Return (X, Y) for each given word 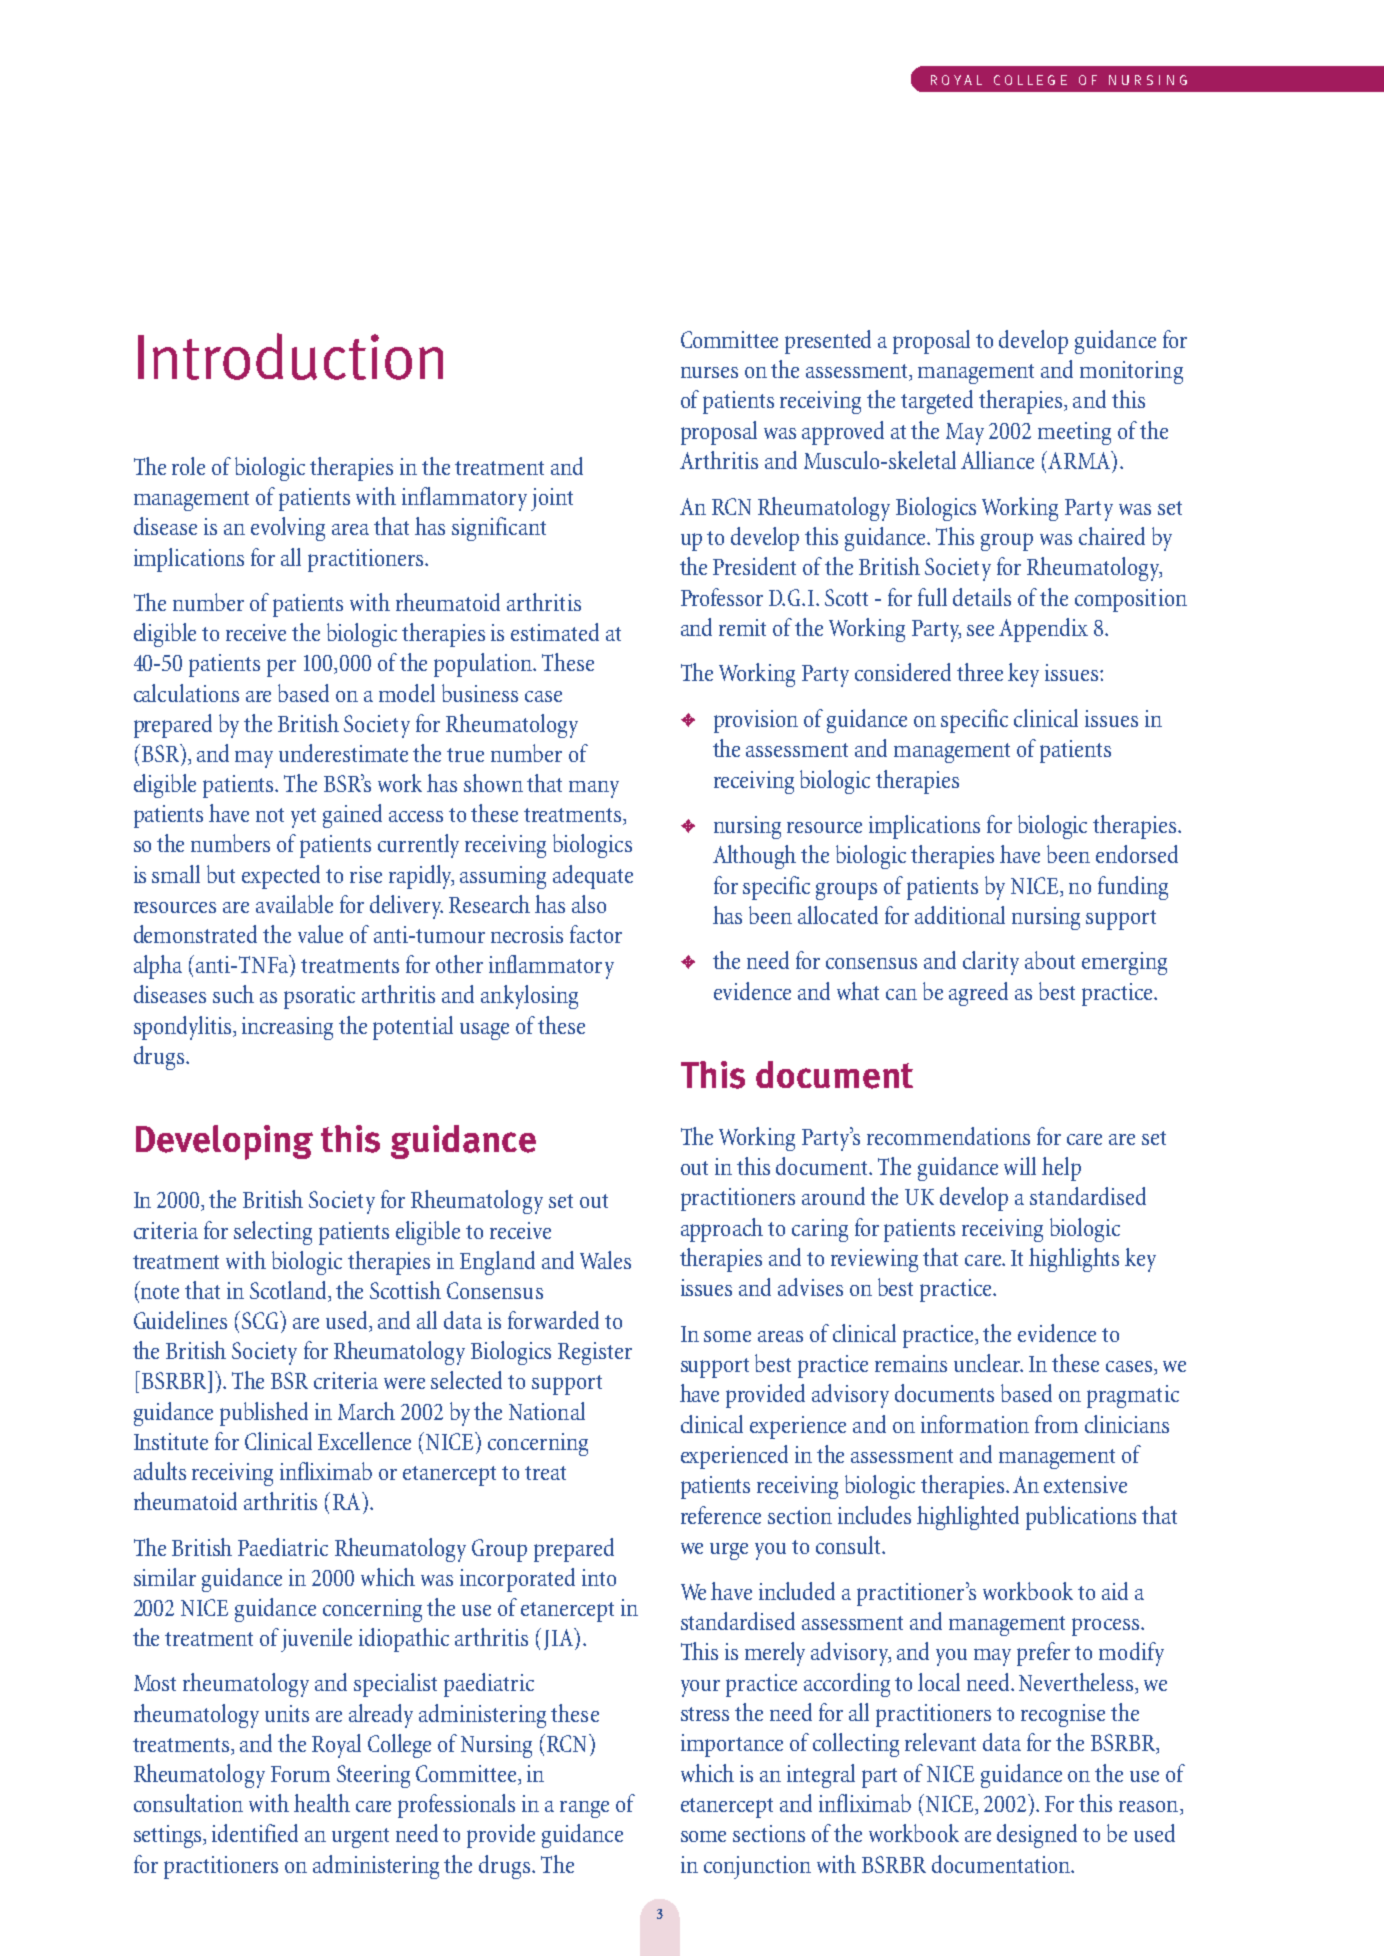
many (594, 789)
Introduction (290, 356)
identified (255, 1833)
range (584, 1809)
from (1056, 1424)
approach (722, 1230)
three (980, 672)
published (264, 1414)
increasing (287, 1028)
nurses (709, 372)
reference (721, 1515)
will (1020, 1166)
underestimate (343, 753)
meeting (1074, 433)
